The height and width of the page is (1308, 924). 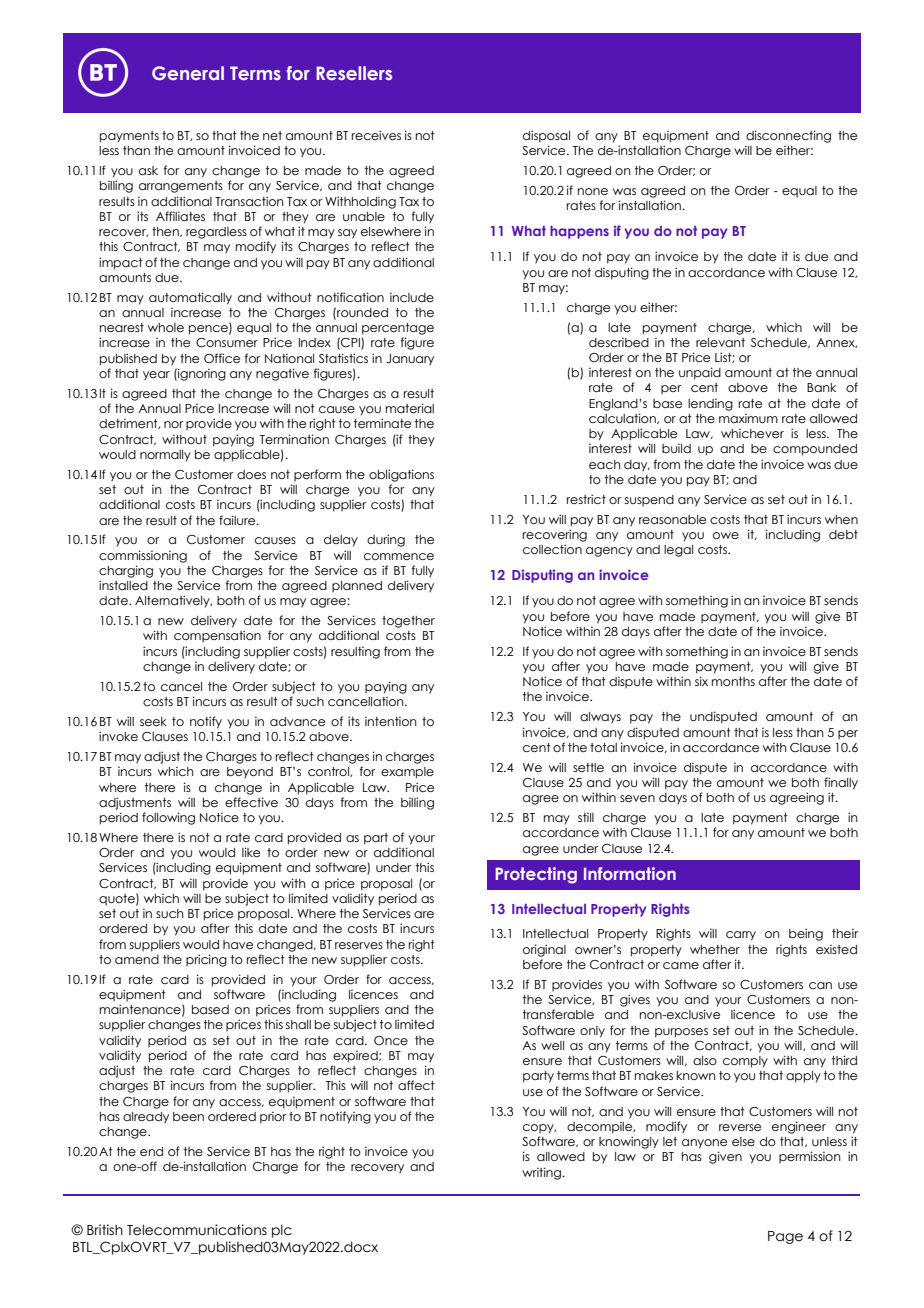 I want to click on Page, so click(x=785, y=1237).
